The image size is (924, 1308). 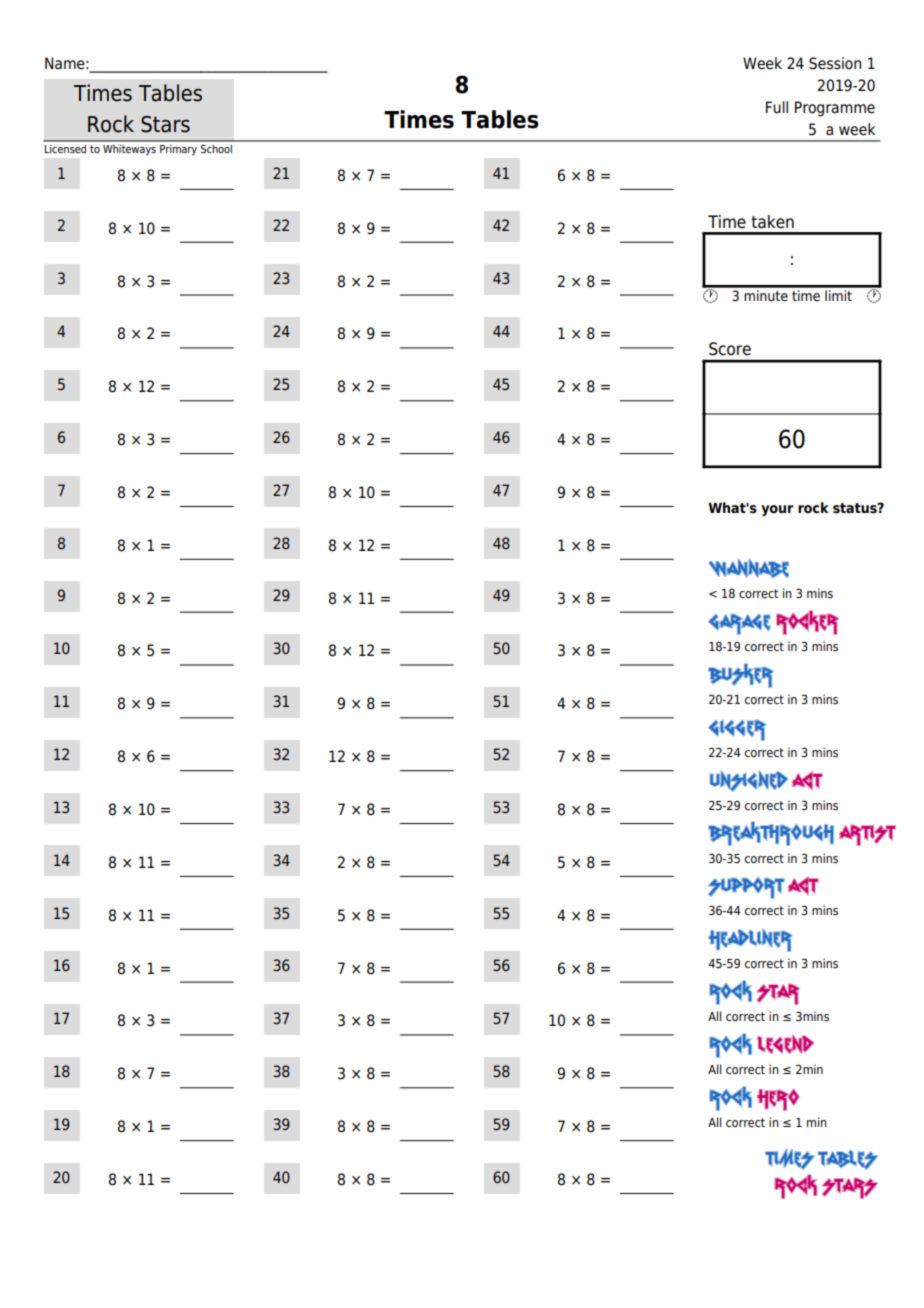 I want to click on Hero, so click(x=778, y=1100).
